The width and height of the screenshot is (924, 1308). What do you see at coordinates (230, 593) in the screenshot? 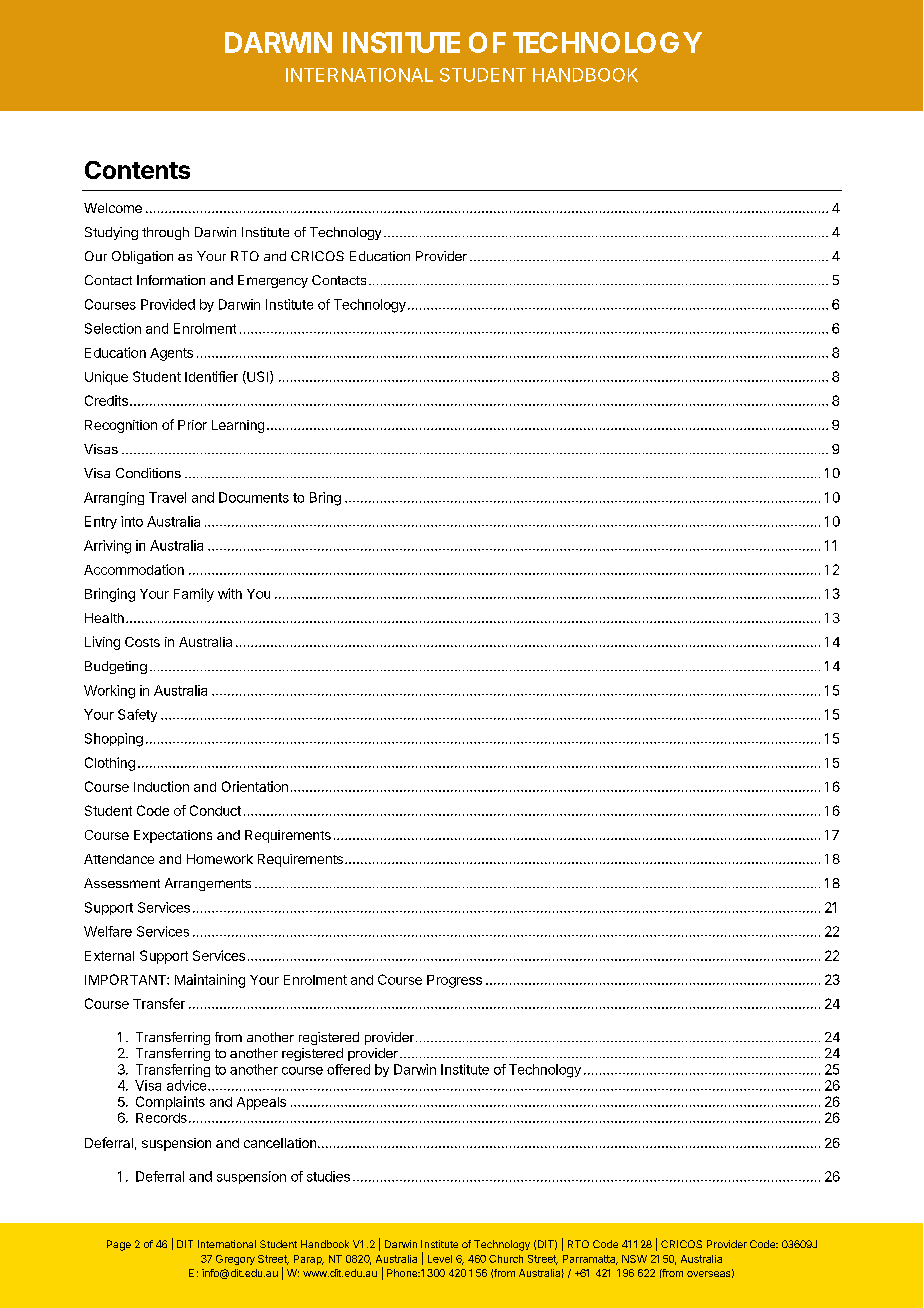
I see `with` at bounding box center [230, 593].
